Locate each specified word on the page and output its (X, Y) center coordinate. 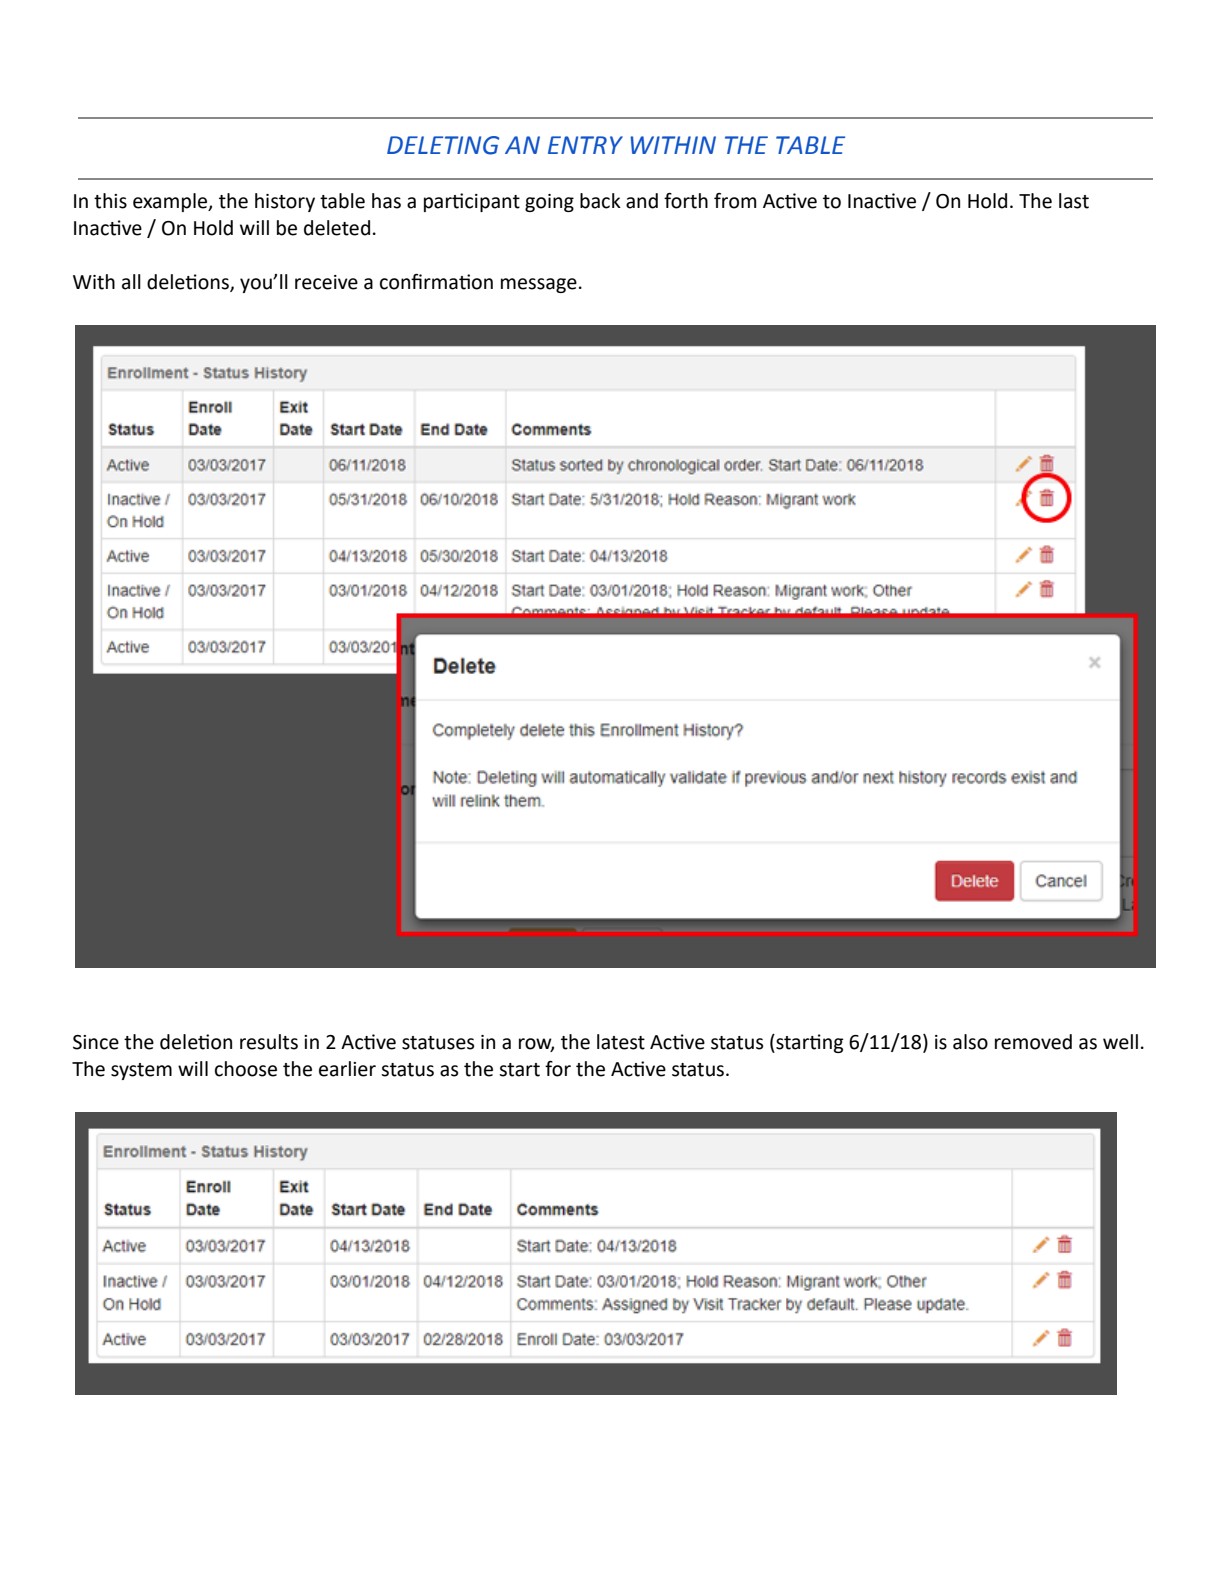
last (1074, 201)
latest (621, 1042)
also (970, 1042)
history (285, 202)
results (269, 1042)
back (600, 201)
